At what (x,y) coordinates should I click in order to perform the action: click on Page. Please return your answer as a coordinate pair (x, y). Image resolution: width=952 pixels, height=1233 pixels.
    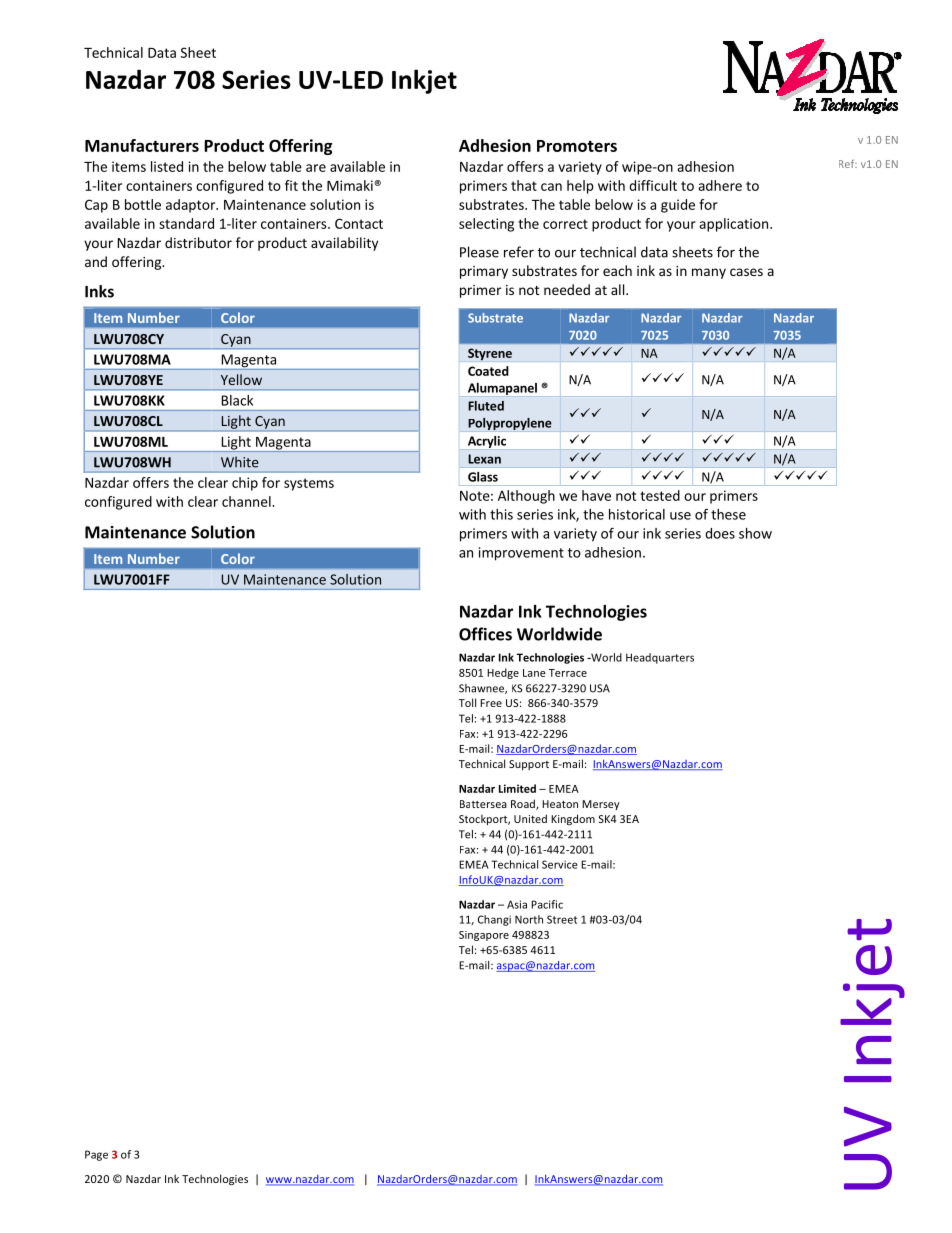
    Looking at the image, I should click on (96, 1155).
